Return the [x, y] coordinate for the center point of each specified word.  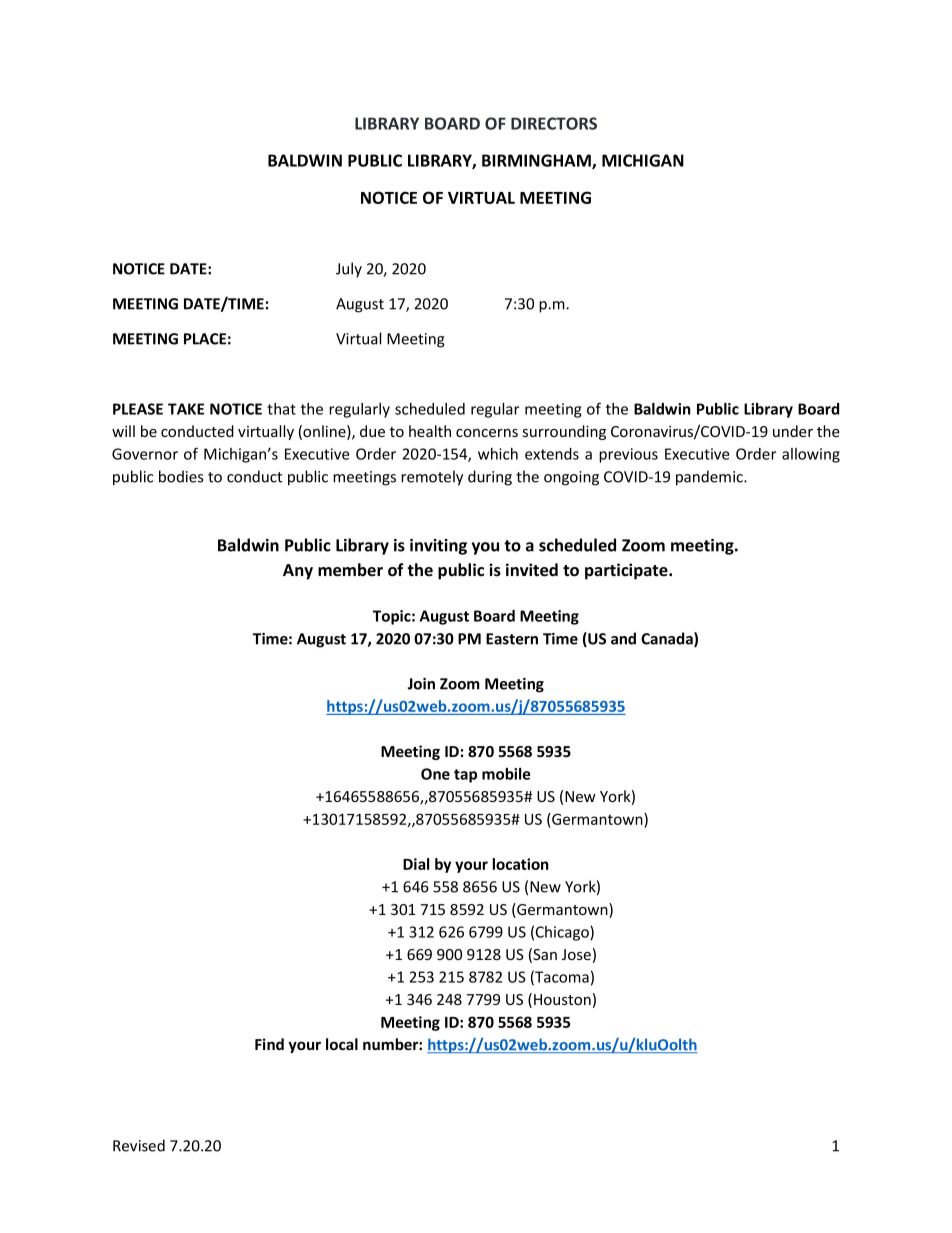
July [349, 270]
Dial [416, 864]
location [520, 864]
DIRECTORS [554, 123]
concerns [487, 433]
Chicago [563, 933]
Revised [139, 1145]
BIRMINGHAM [537, 161]
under [793, 431]
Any [298, 572]
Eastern [512, 639]
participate [627, 571]
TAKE [186, 409]
